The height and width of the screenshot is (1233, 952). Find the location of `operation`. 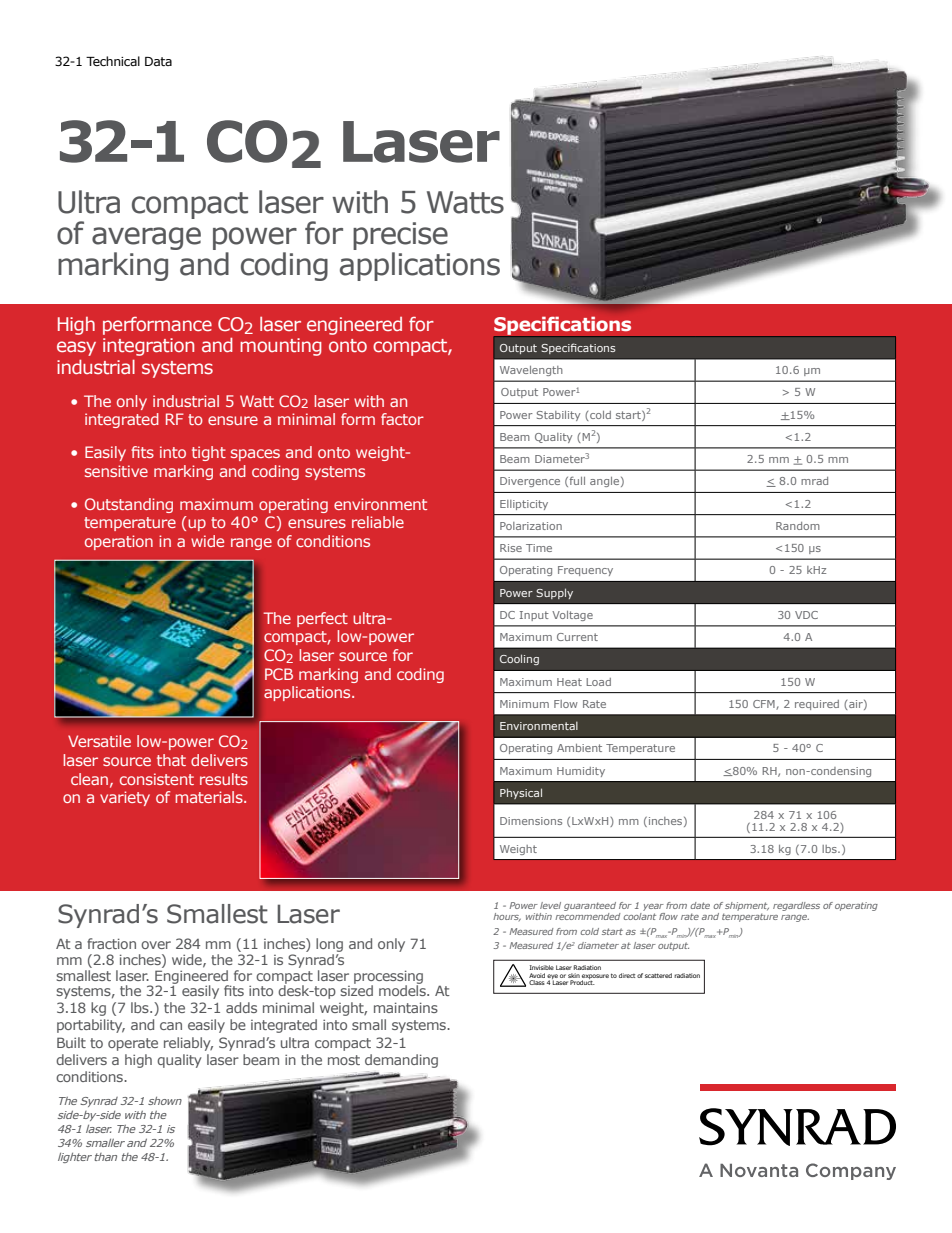

operation is located at coordinates (119, 542).
